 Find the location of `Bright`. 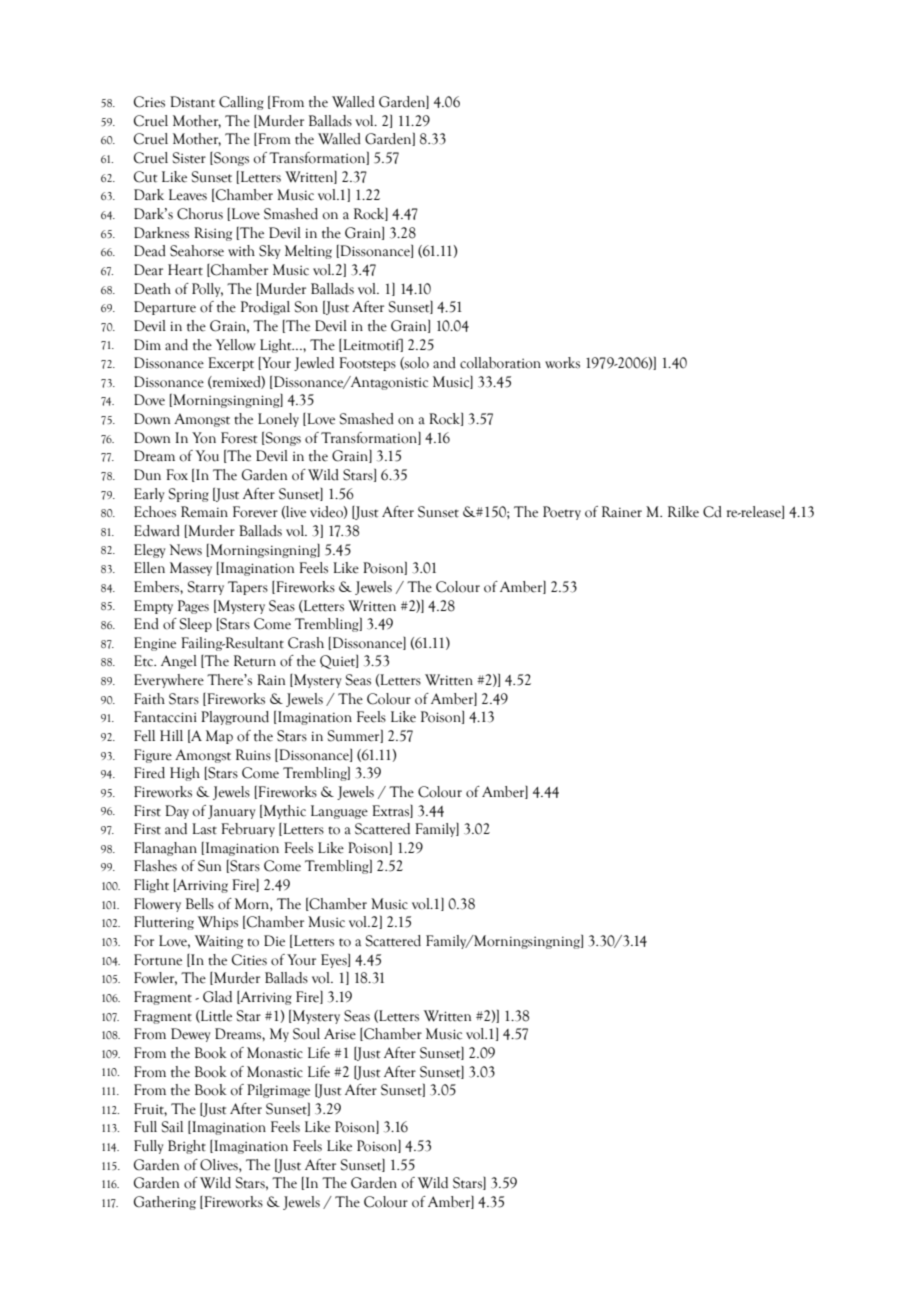

Bright is located at coordinates (187, 1147).
